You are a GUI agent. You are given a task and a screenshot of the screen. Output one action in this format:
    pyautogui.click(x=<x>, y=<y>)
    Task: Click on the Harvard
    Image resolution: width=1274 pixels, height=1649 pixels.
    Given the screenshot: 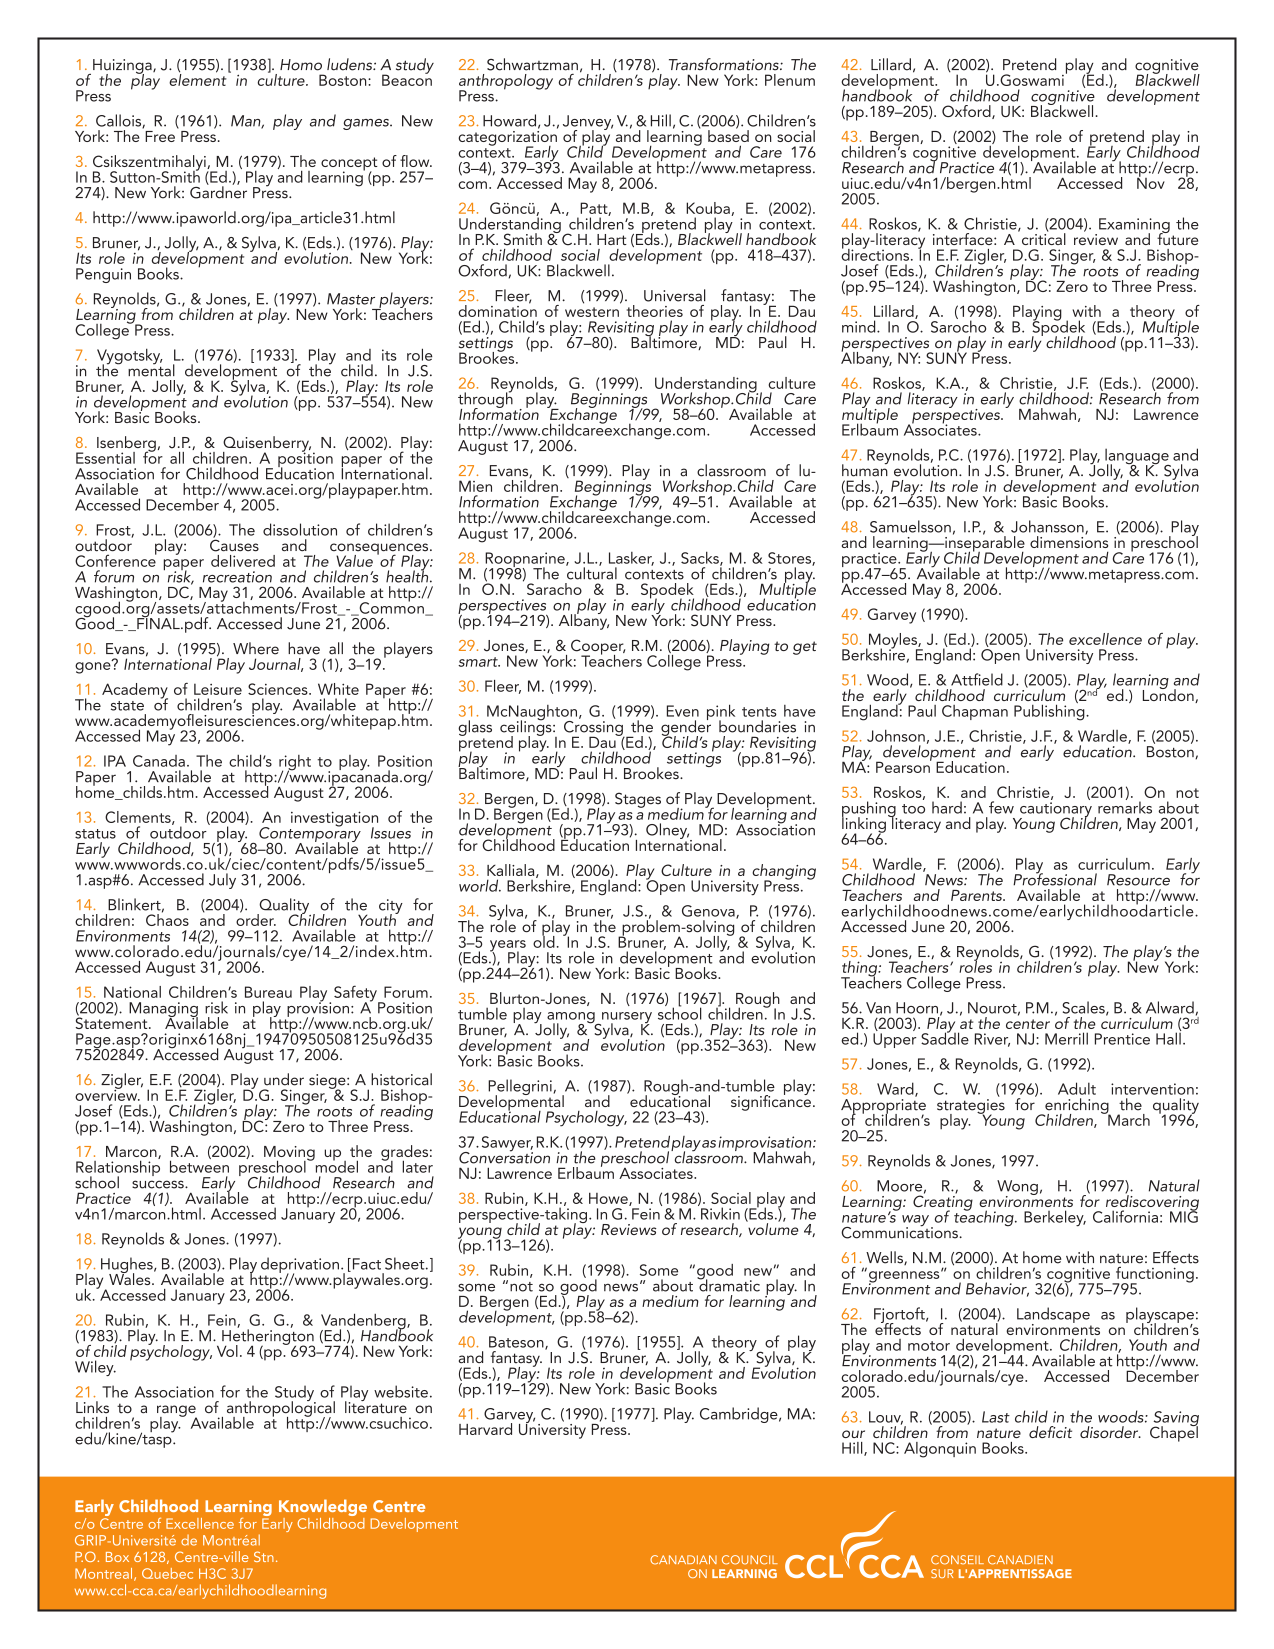 What is the action you would take?
    pyautogui.click(x=485, y=1429)
